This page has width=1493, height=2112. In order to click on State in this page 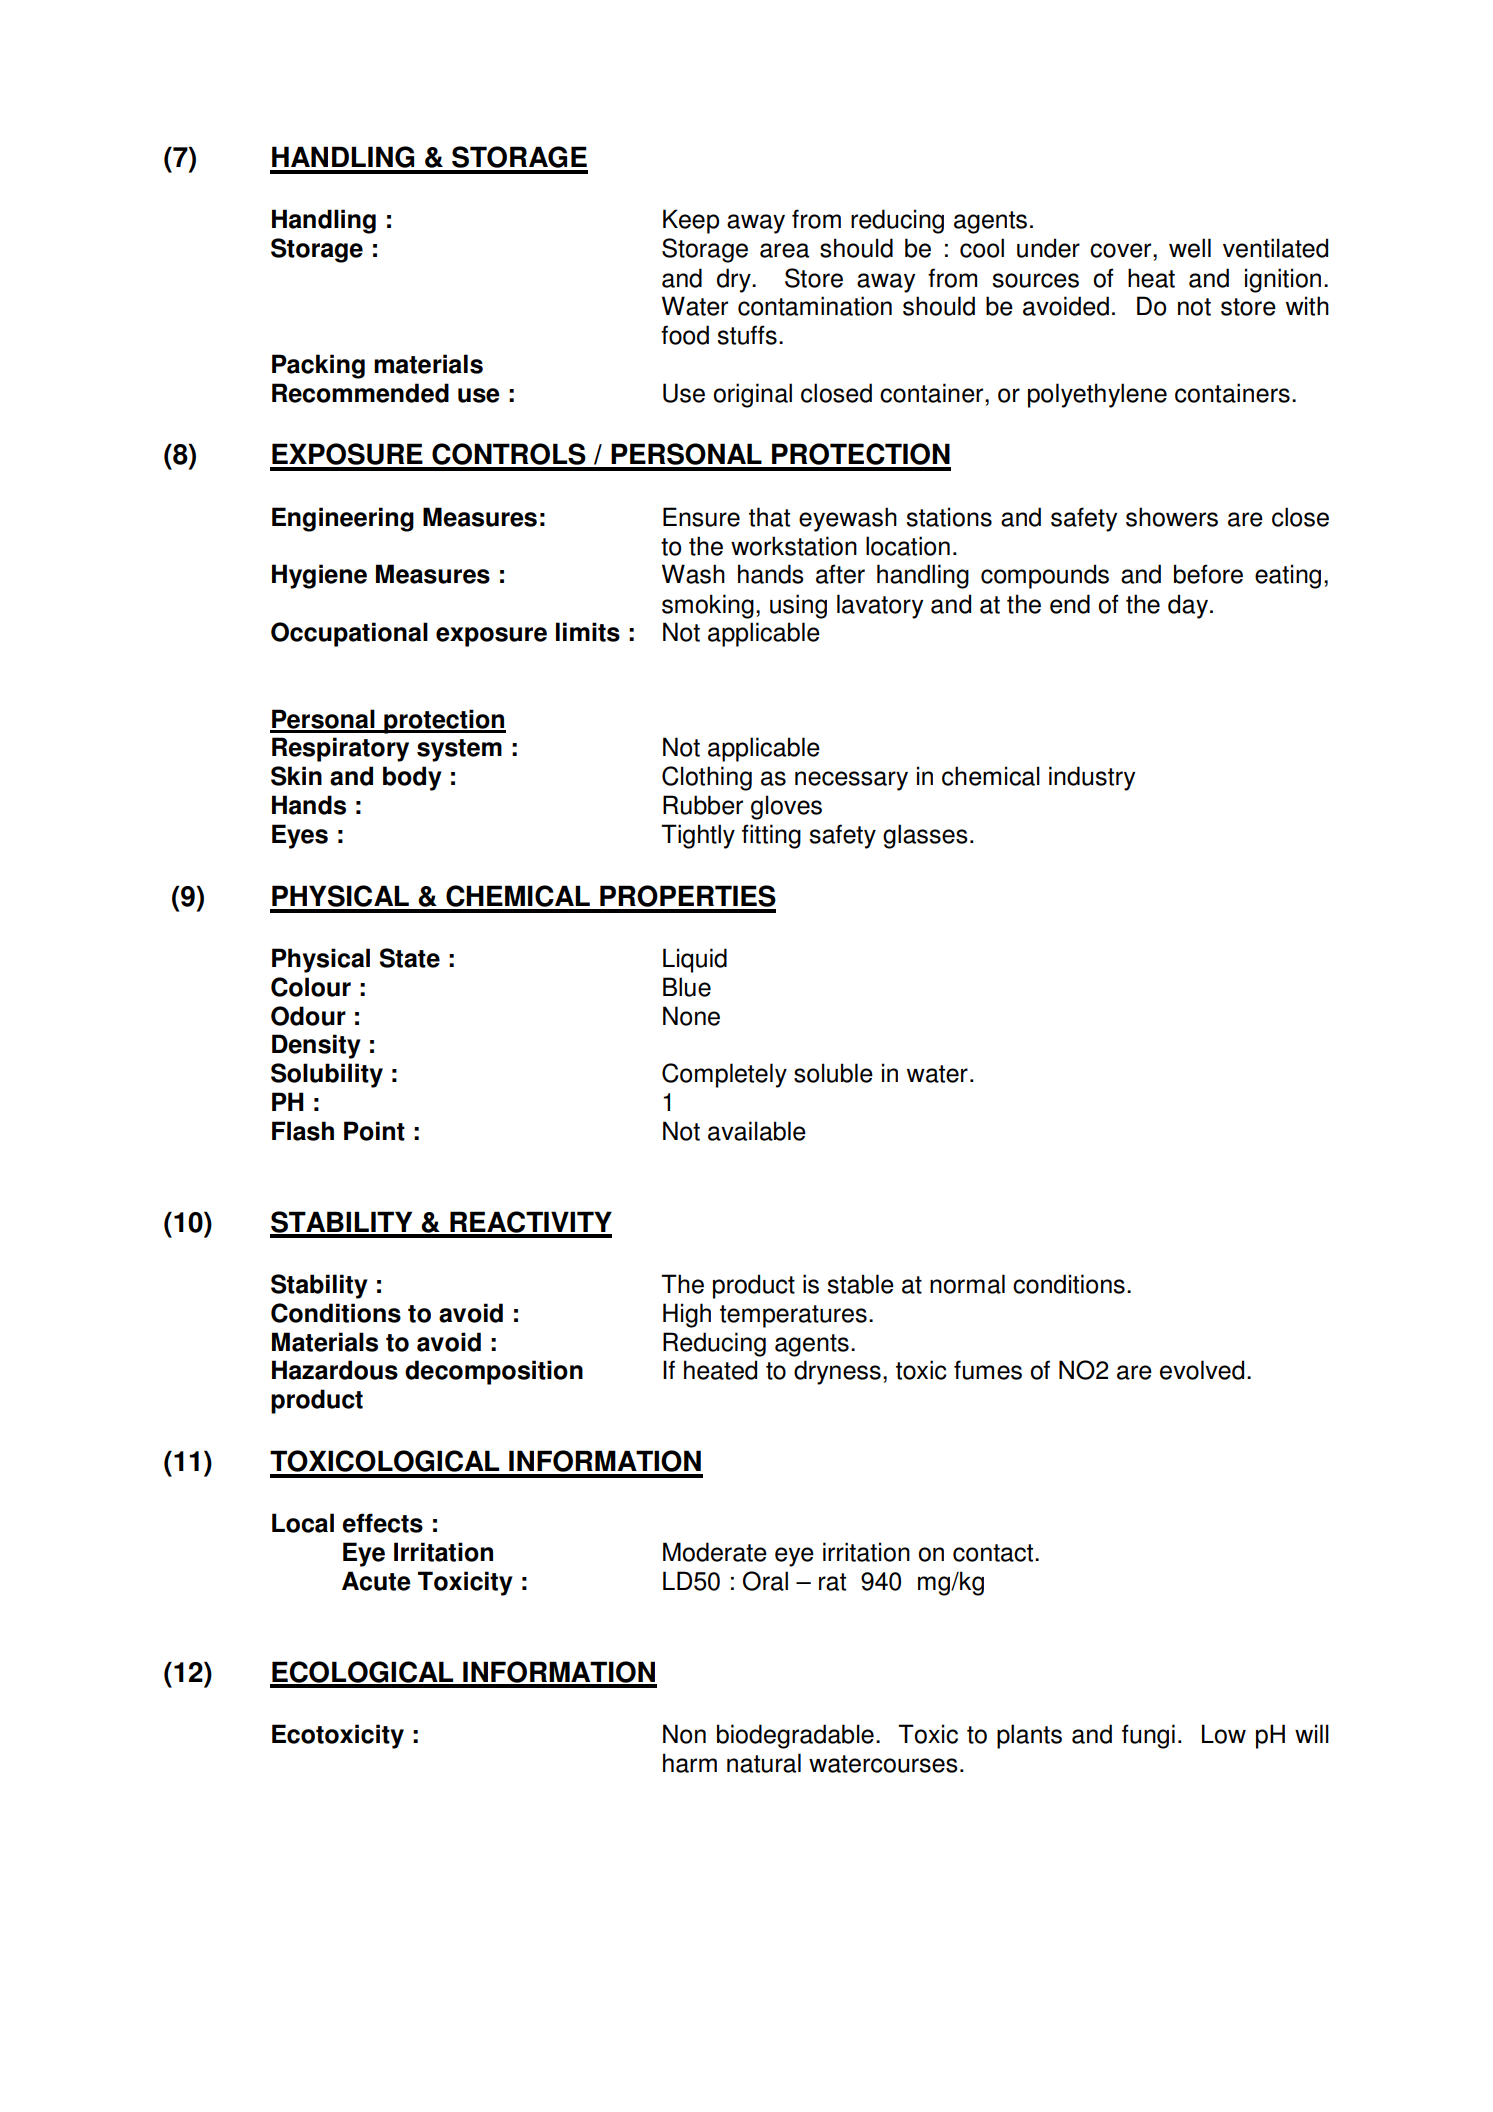, I will do `click(410, 958)`.
